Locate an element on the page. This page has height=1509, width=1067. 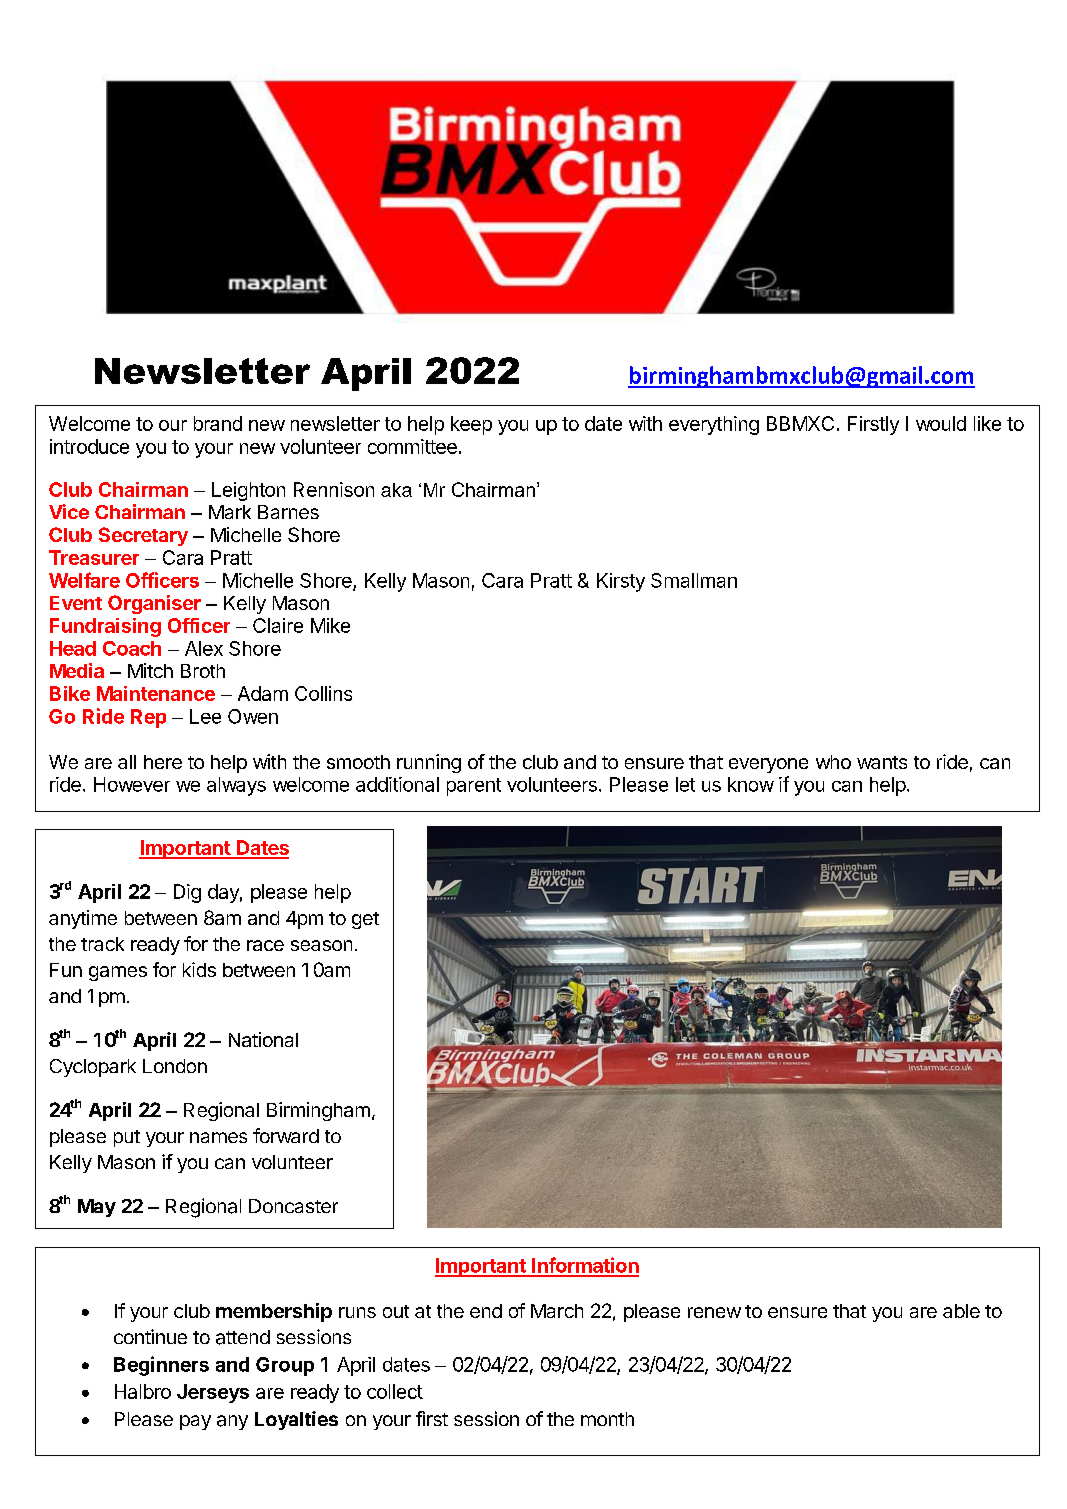
running is located at coordinates (429, 763).
